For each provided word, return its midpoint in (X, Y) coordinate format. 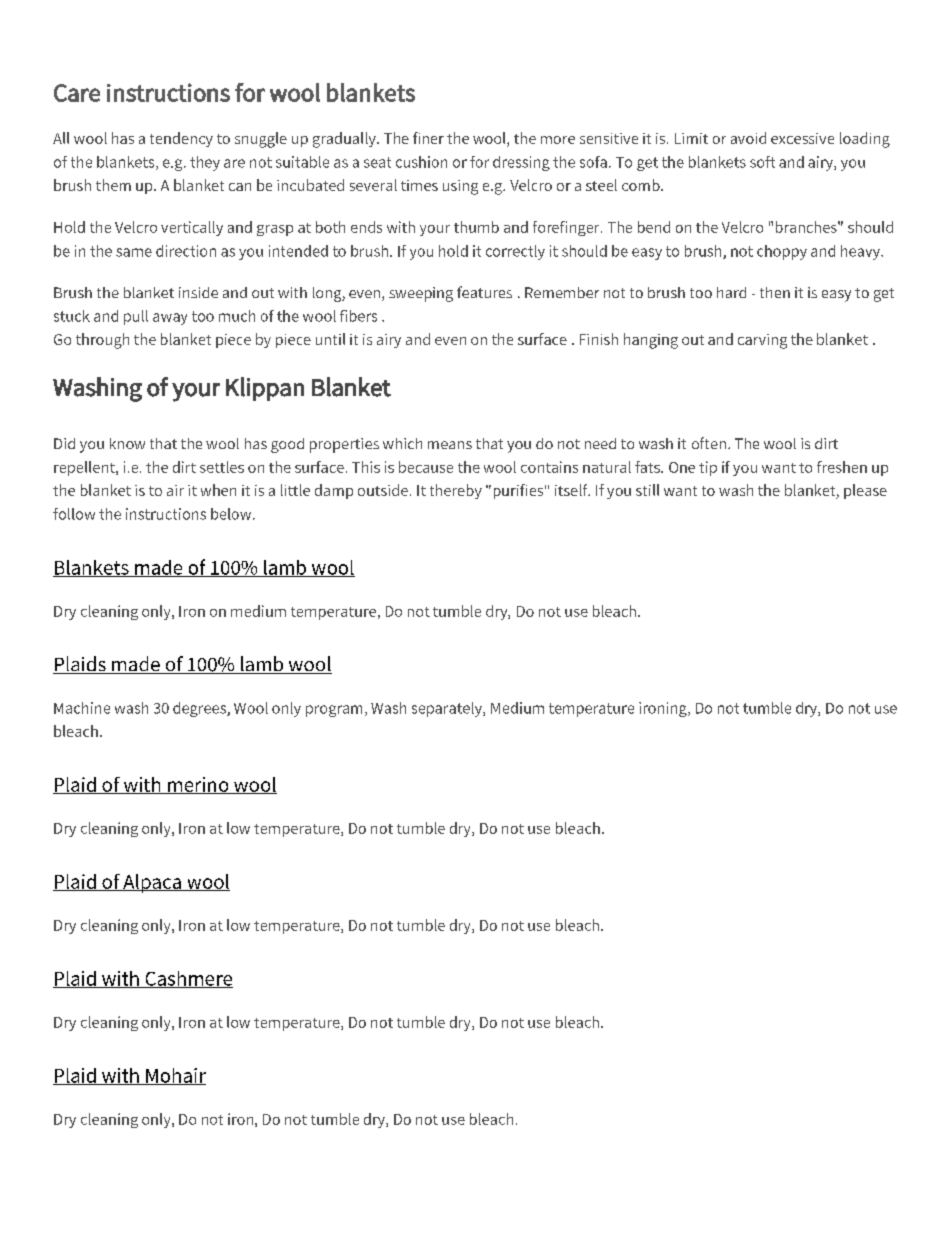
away (170, 319)
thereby (456, 491)
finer (428, 138)
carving (762, 341)
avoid (748, 138)
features (484, 292)
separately (448, 709)
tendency (181, 139)
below (232, 514)
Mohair (175, 1076)
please (865, 491)
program (334, 711)
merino (198, 785)
